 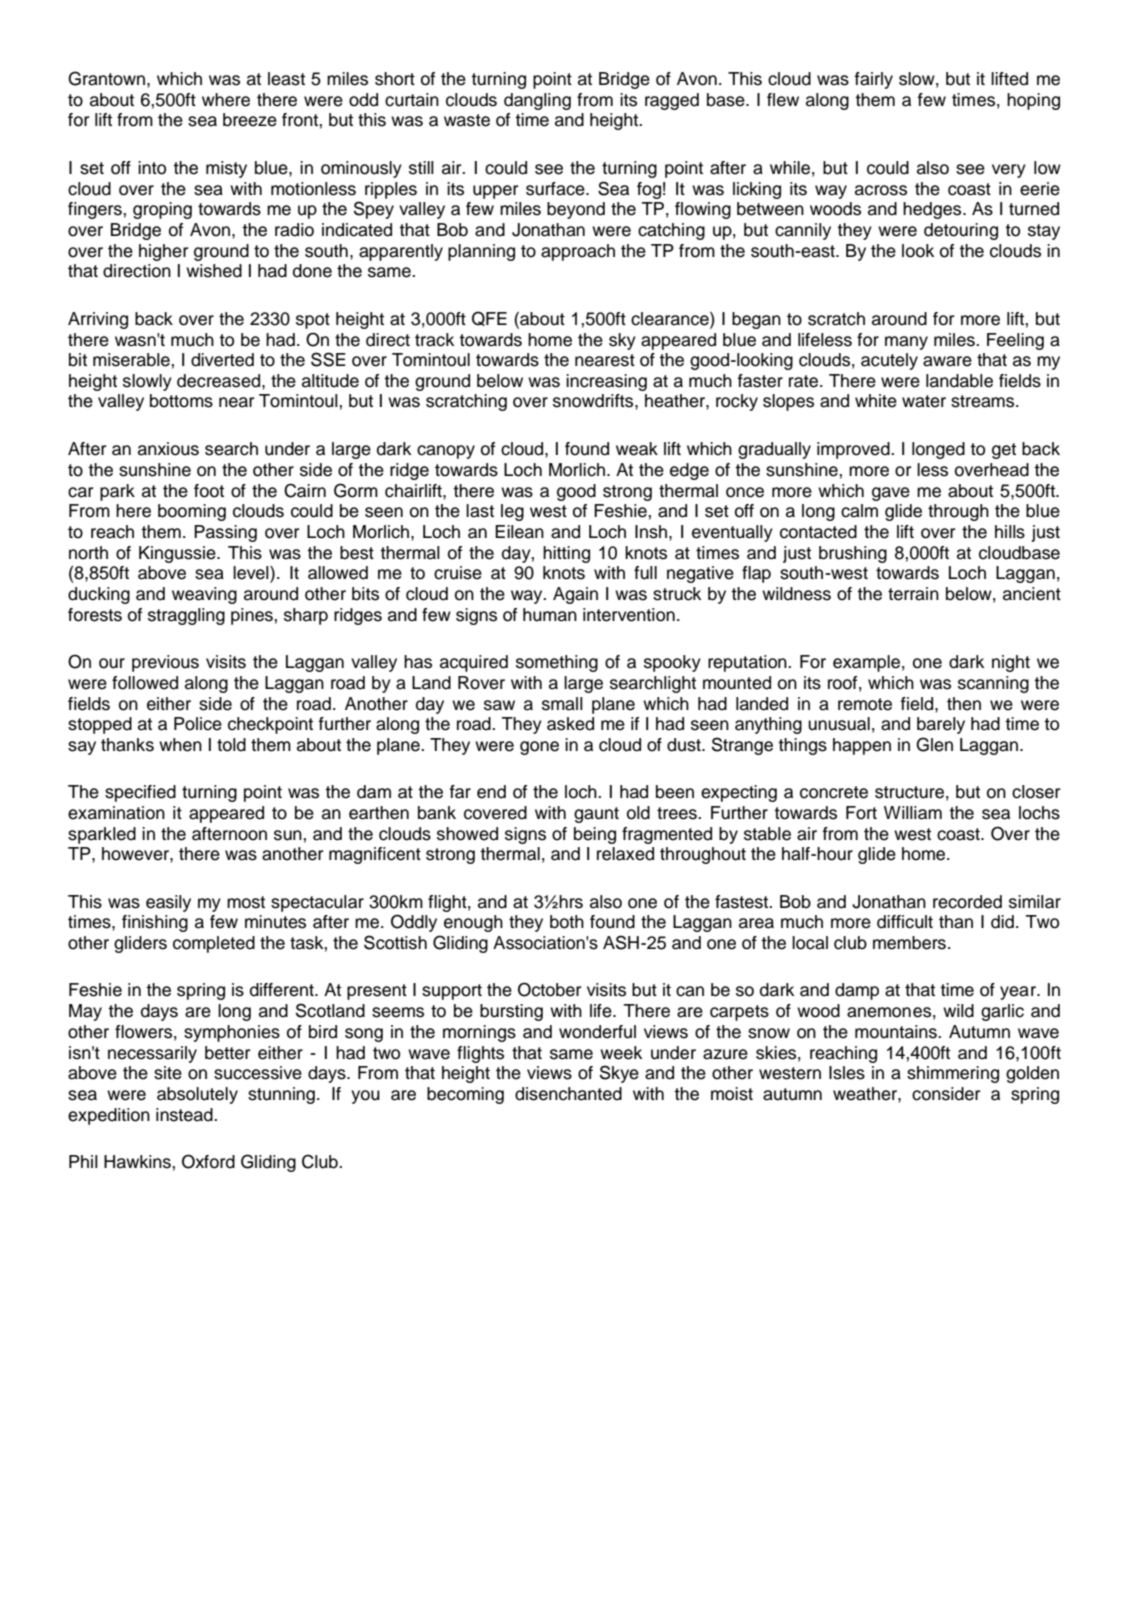 What do you see at coordinates (550, 615) in the screenshot?
I see `human` at bounding box center [550, 615].
